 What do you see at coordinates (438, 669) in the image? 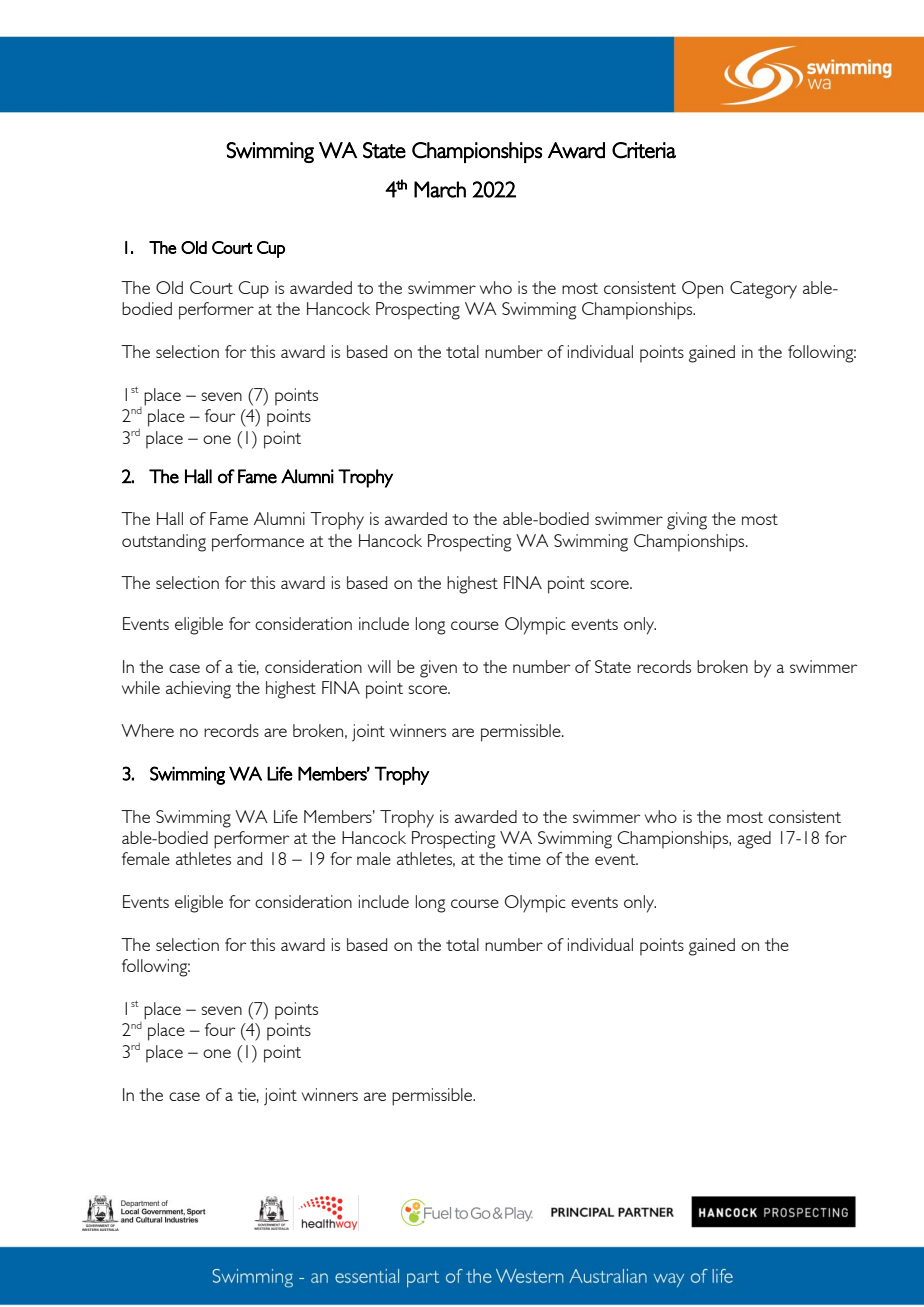
I see `given` at bounding box center [438, 669].
